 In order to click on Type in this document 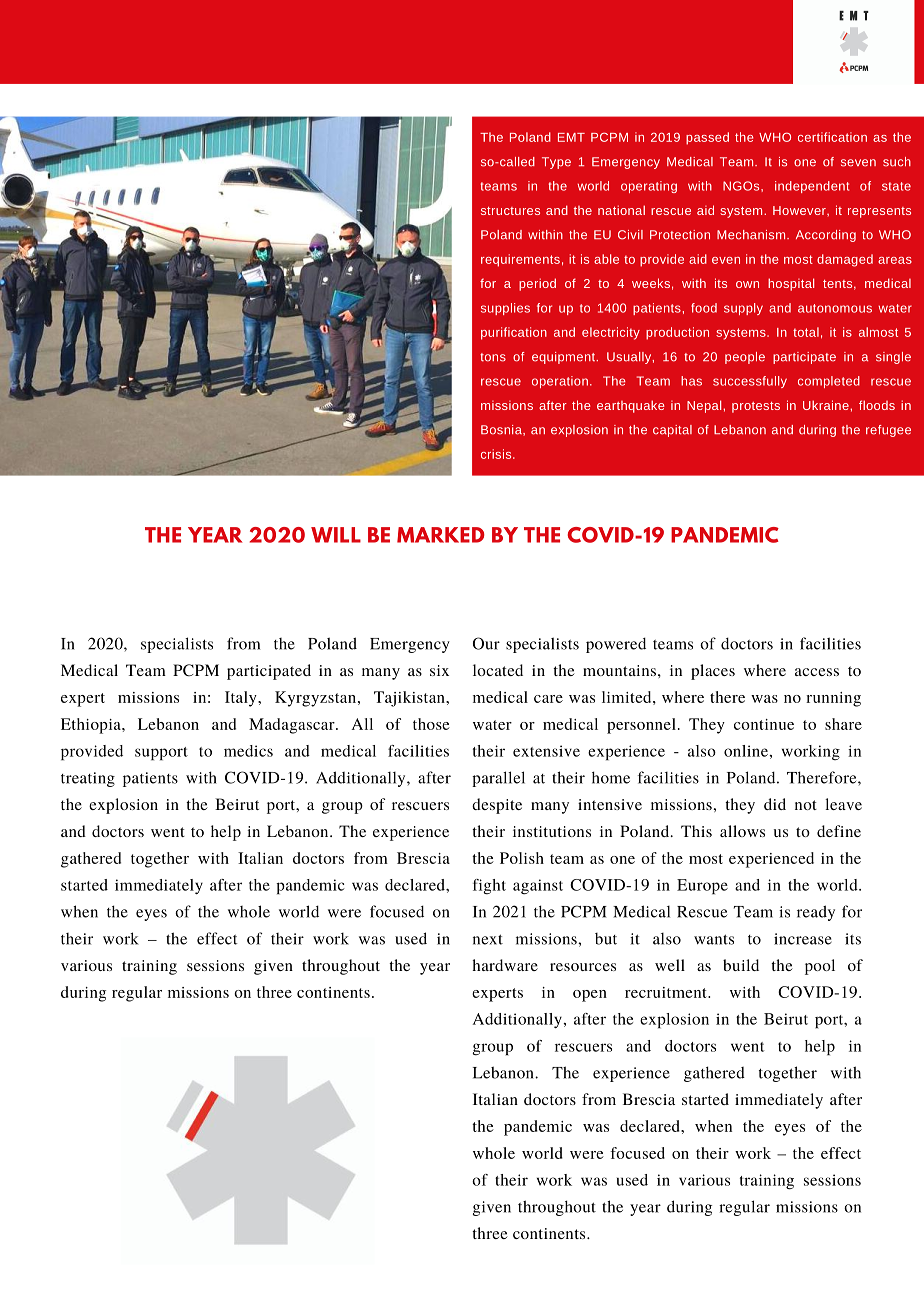, I will do `click(556, 163)`.
